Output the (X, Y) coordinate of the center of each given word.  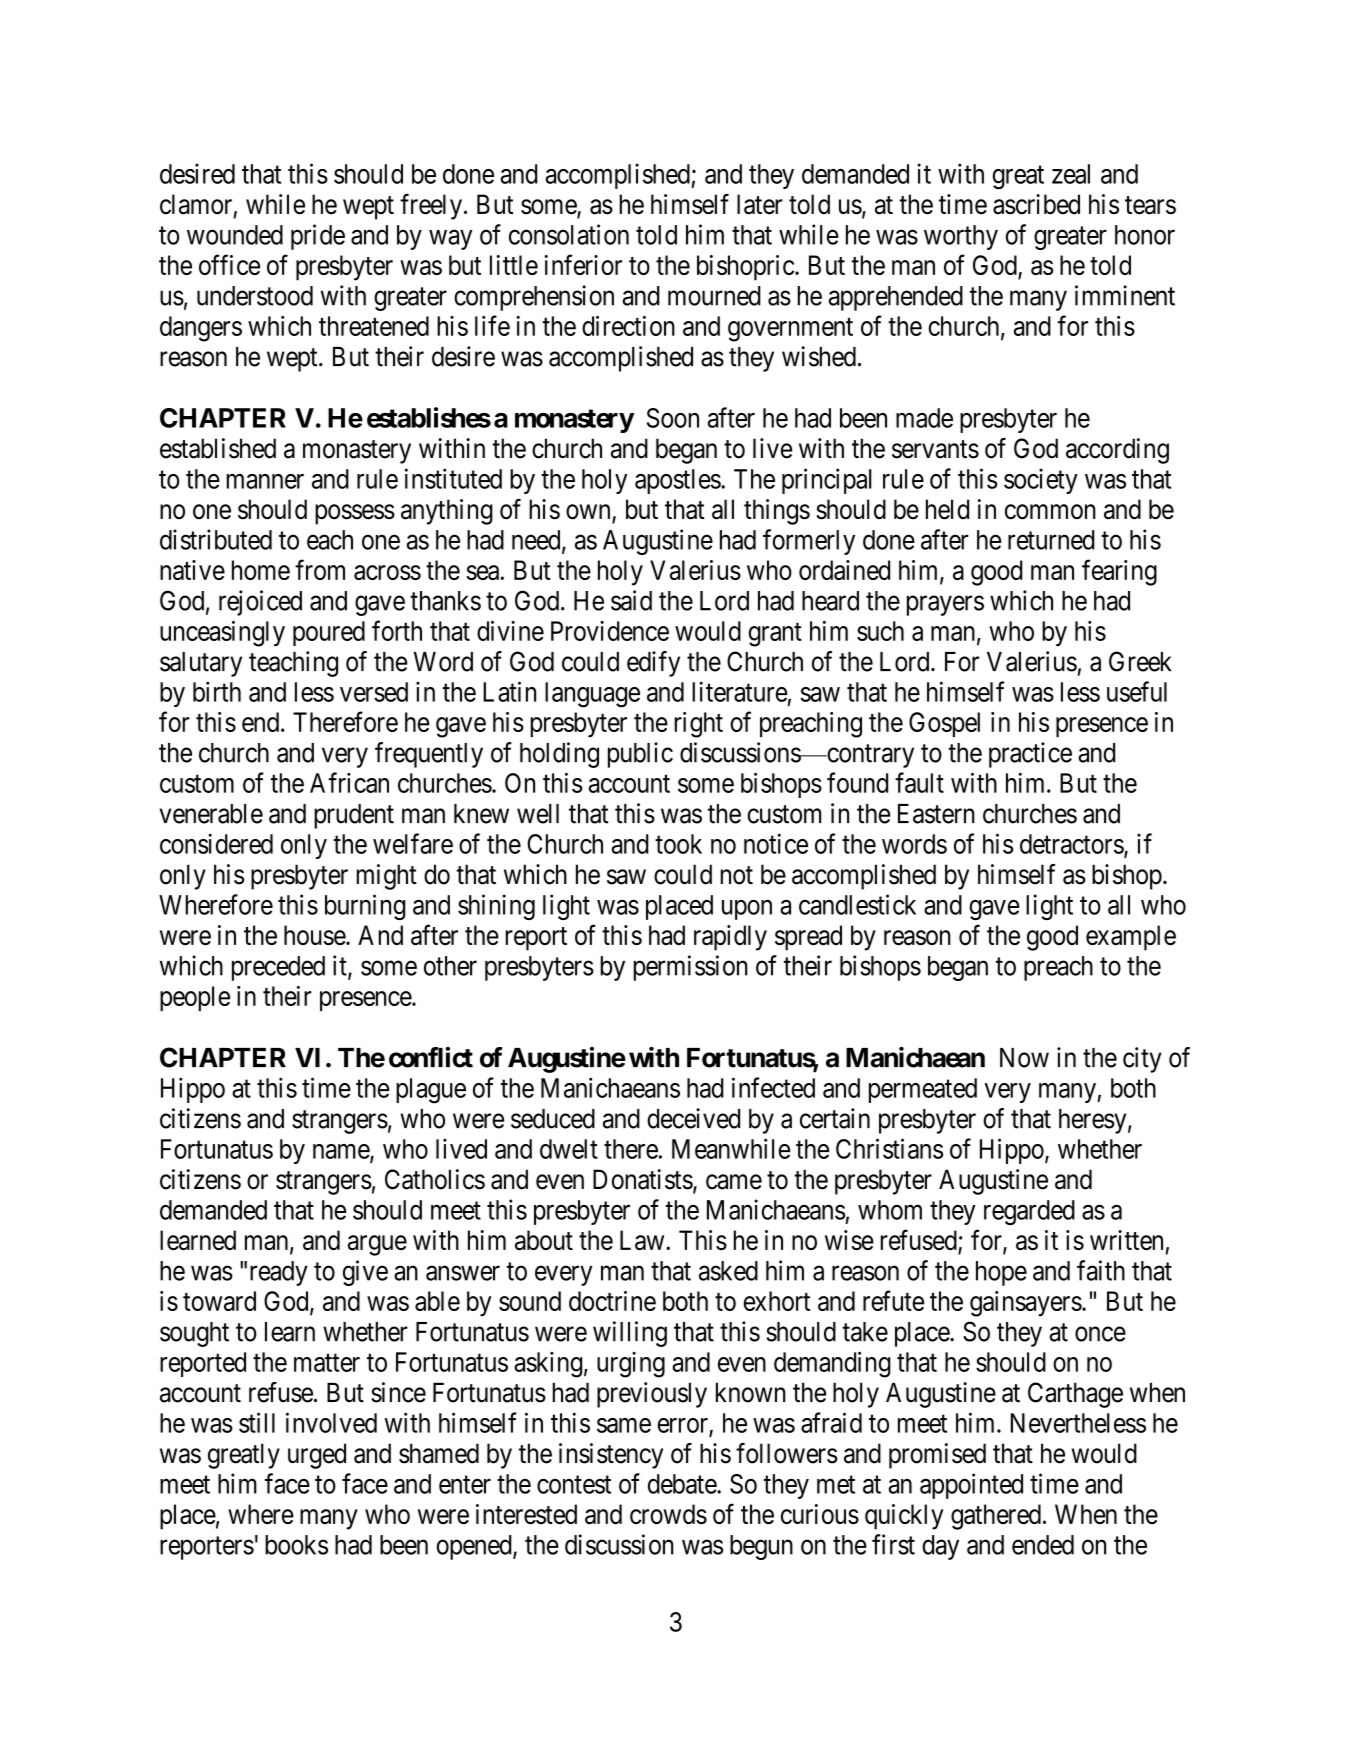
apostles (678, 481)
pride (318, 237)
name (342, 1152)
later (760, 204)
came (734, 1182)
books (296, 1545)
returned (1051, 540)
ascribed (1036, 204)
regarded (1029, 1212)
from (320, 569)
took (678, 844)
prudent (354, 816)
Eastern (936, 814)
